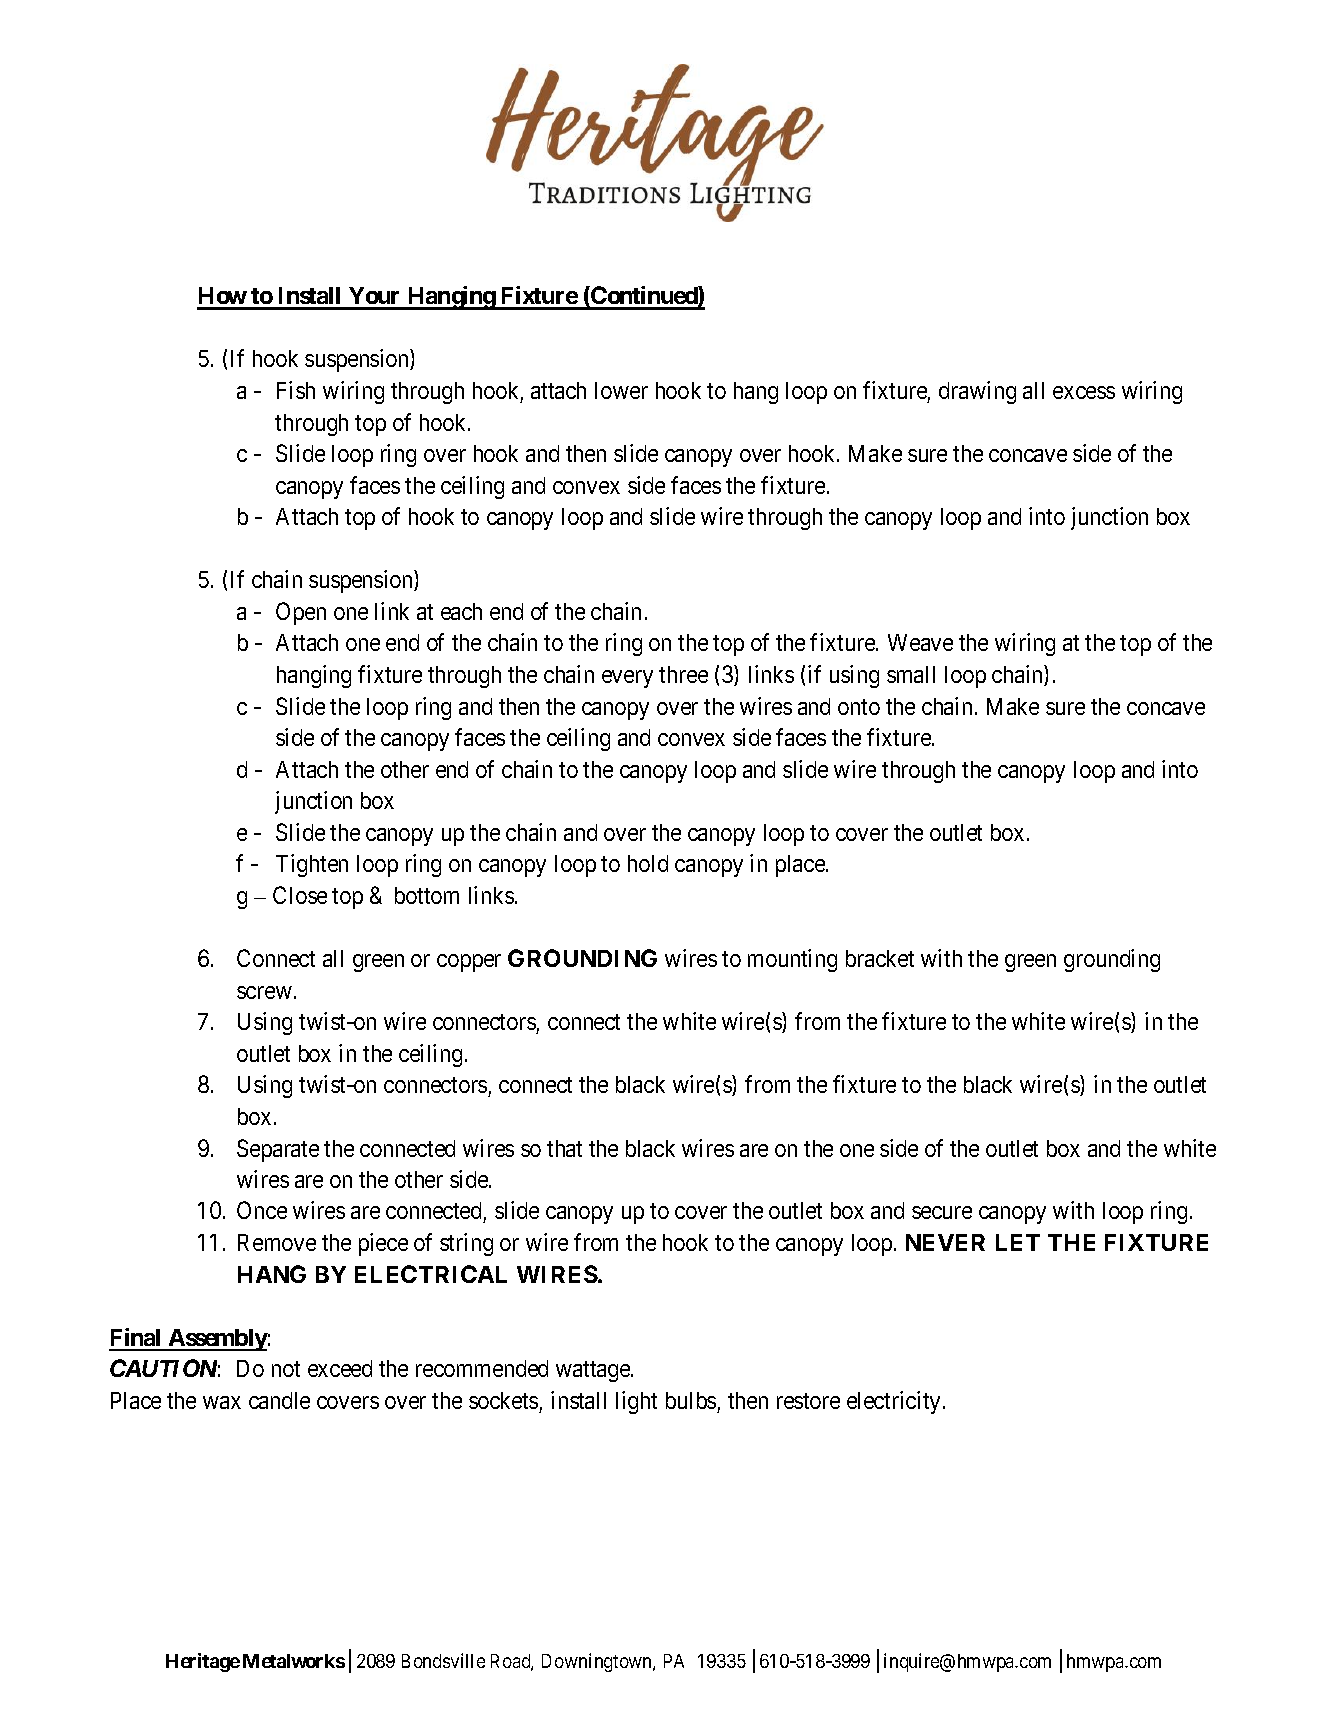 The height and width of the screenshot is (1718, 1328). What do you see at coordinates (301, 613) in the screenshot?
I see `Open` at bounding box center [301, 613].
